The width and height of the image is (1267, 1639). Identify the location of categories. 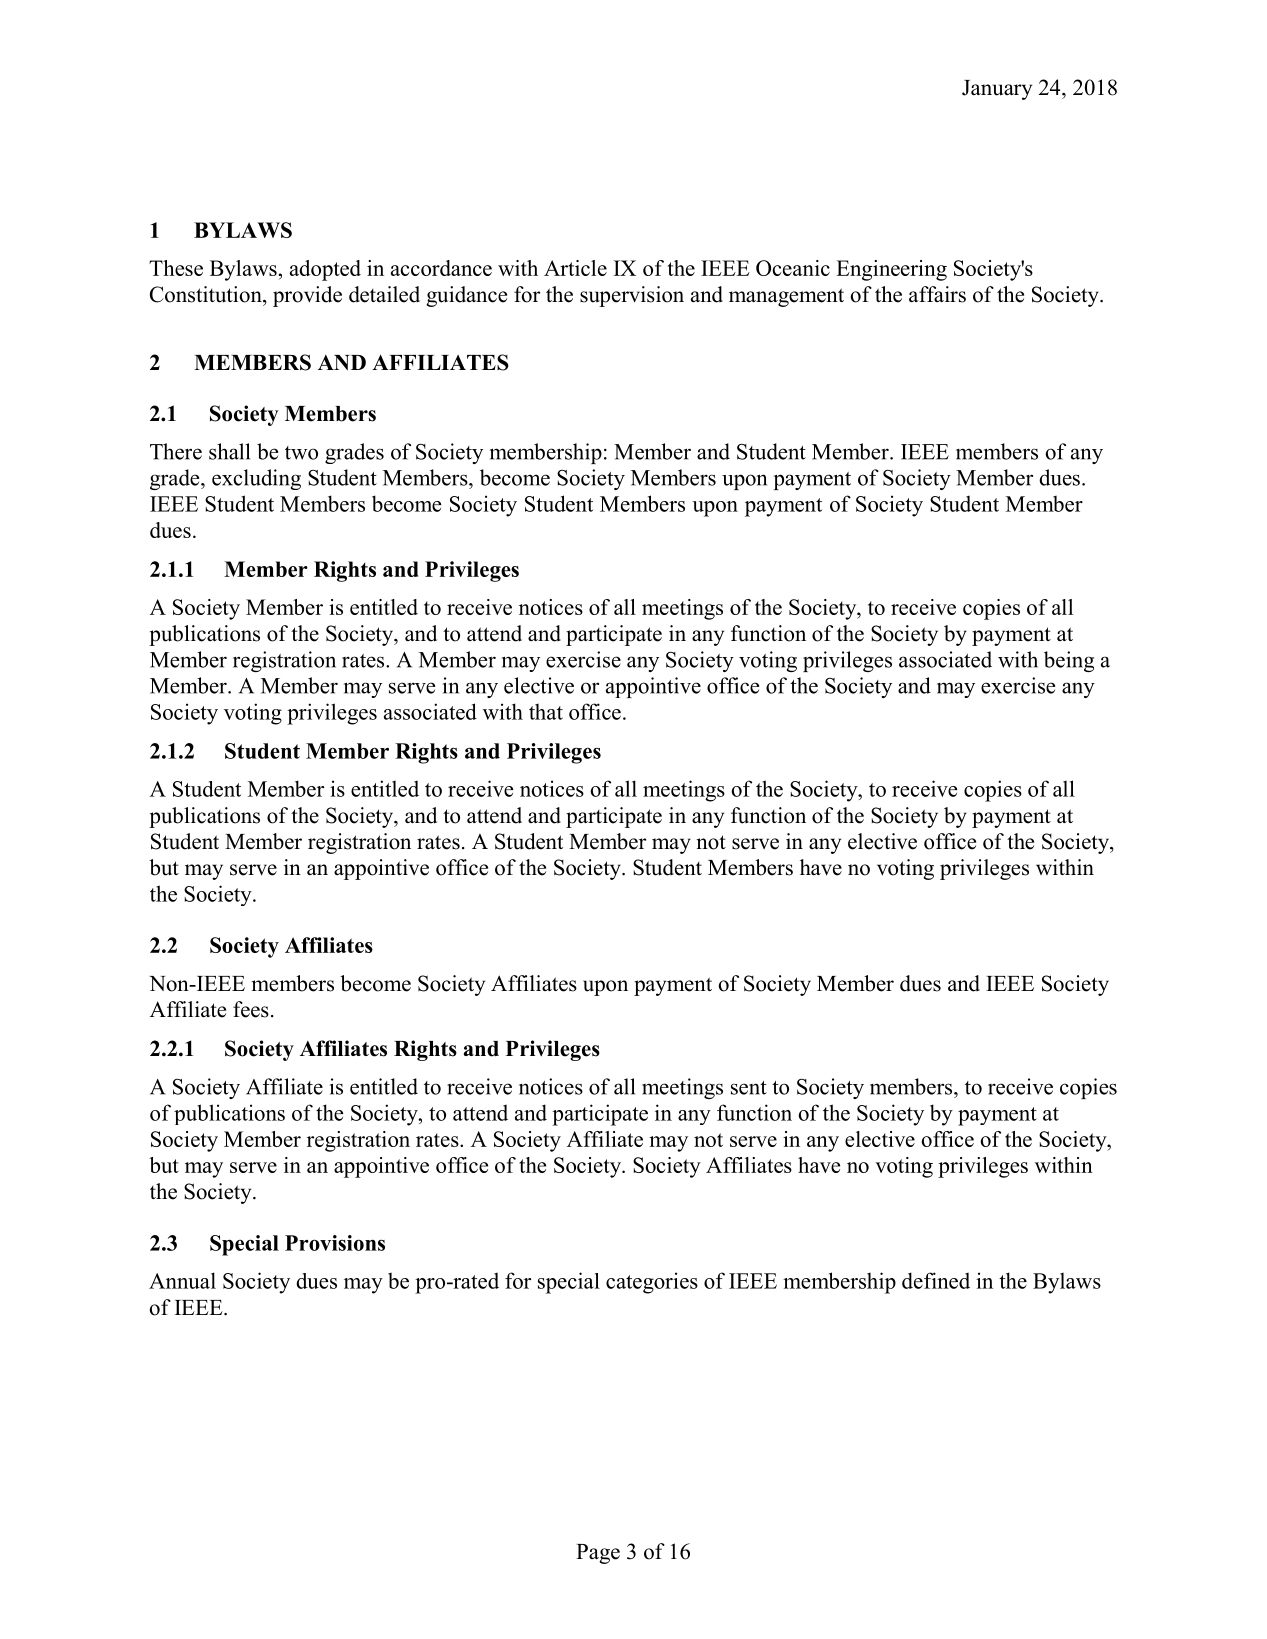
(652, 1283).
